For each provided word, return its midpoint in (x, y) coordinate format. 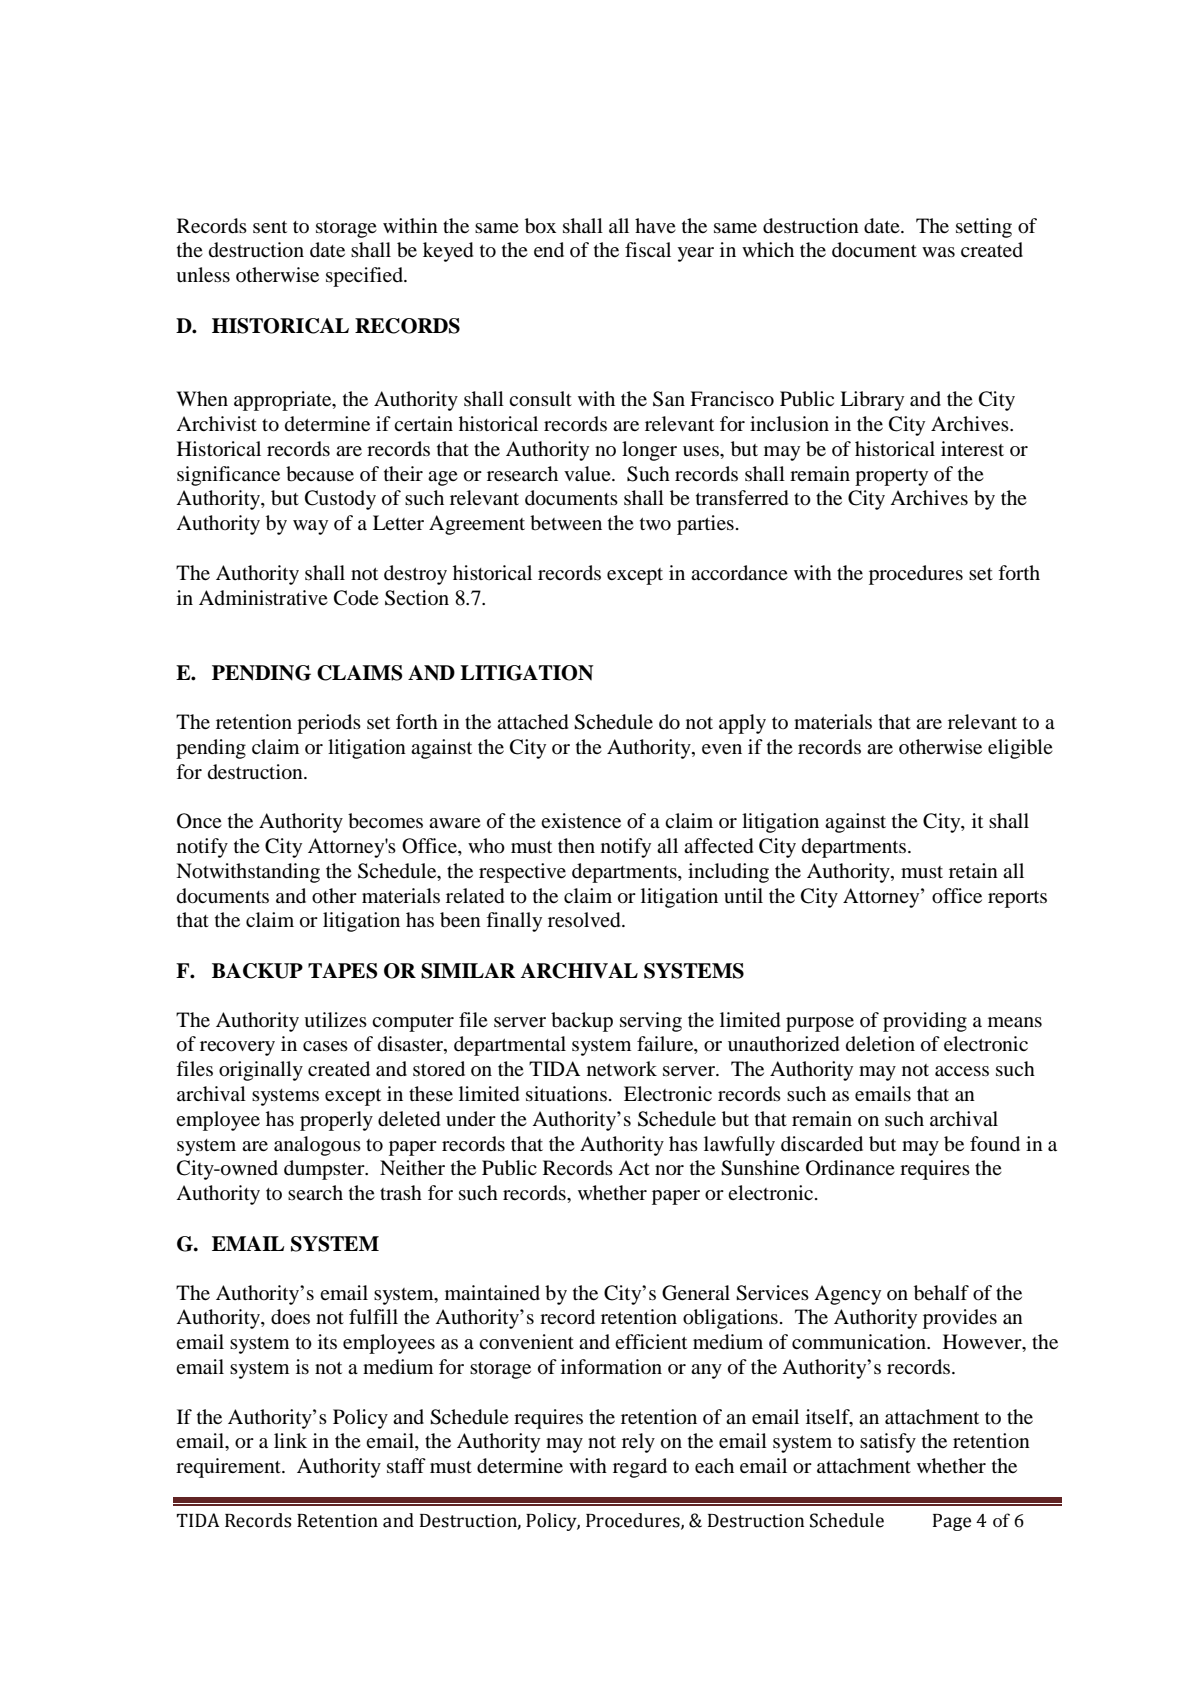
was (938, 252)
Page (952, 1522)
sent (270, 227)
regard (640, 1468)
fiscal (648, 249)
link (290, 1440)
